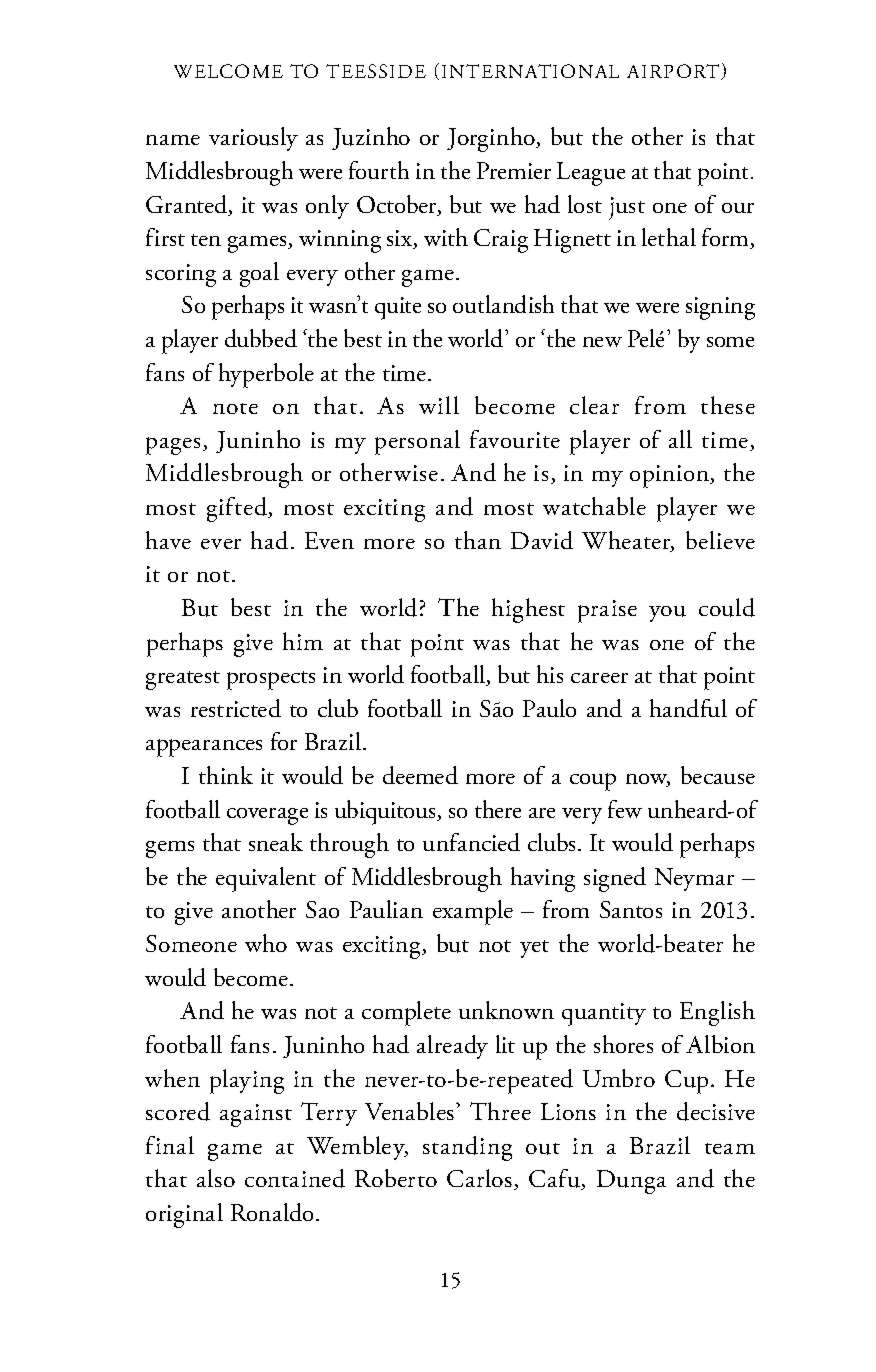 The image size is (876, 1372). I want to click on Carlos, so click(481, 1179).
